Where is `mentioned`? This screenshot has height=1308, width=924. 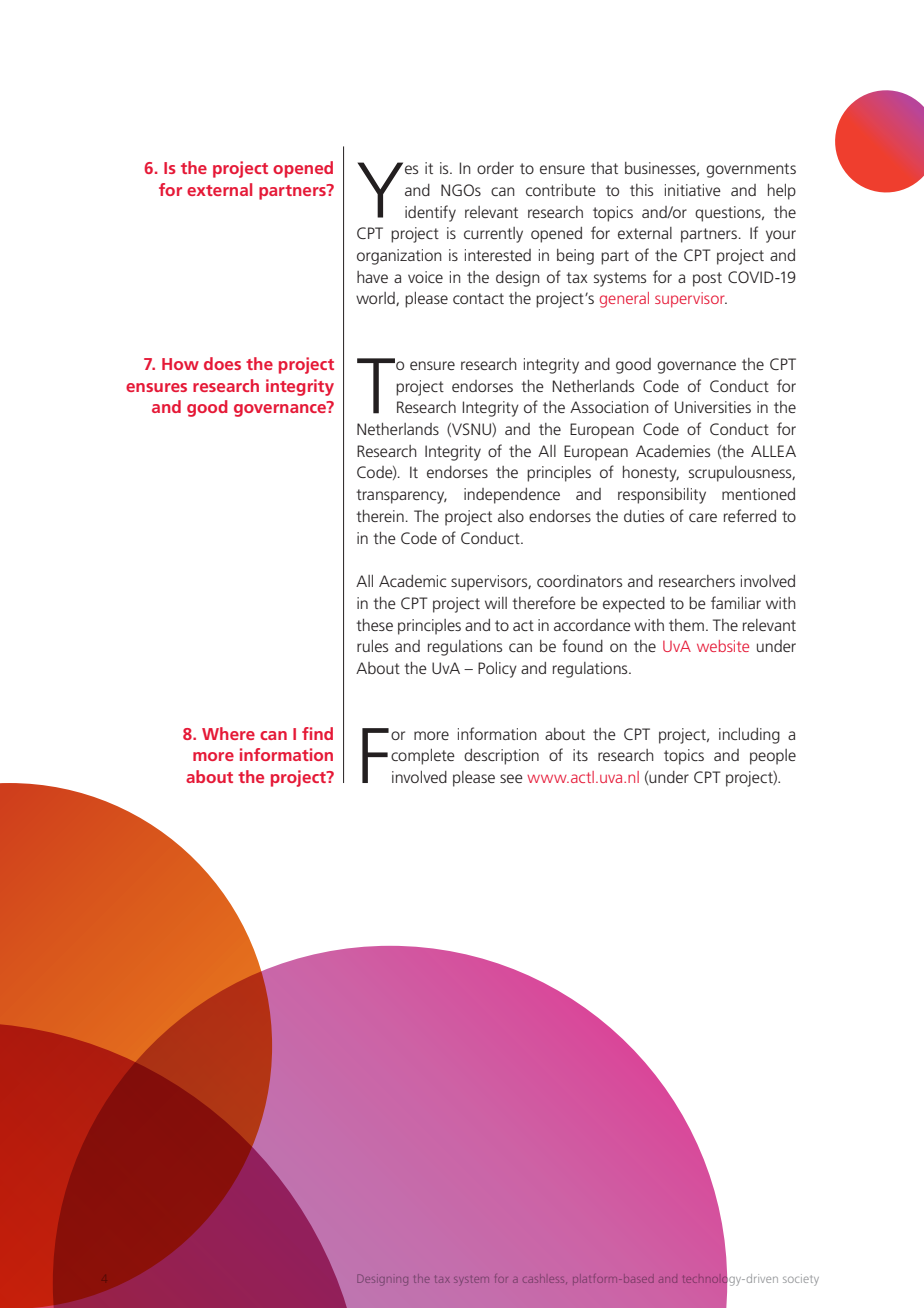
mentioned is located at coordinates (758, 494).
